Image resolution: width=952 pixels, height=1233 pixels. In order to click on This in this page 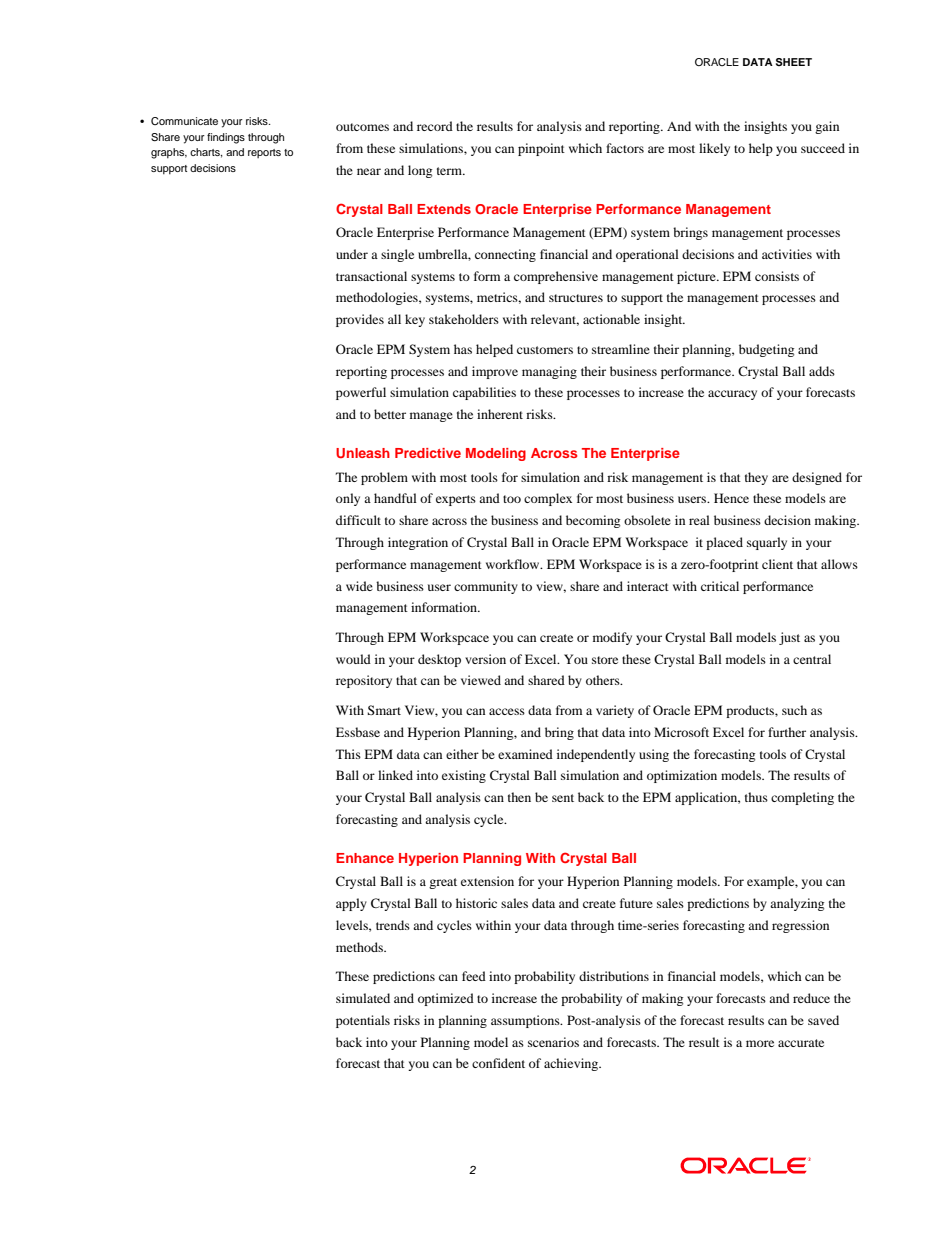, I will do `click(348, 754)`.
